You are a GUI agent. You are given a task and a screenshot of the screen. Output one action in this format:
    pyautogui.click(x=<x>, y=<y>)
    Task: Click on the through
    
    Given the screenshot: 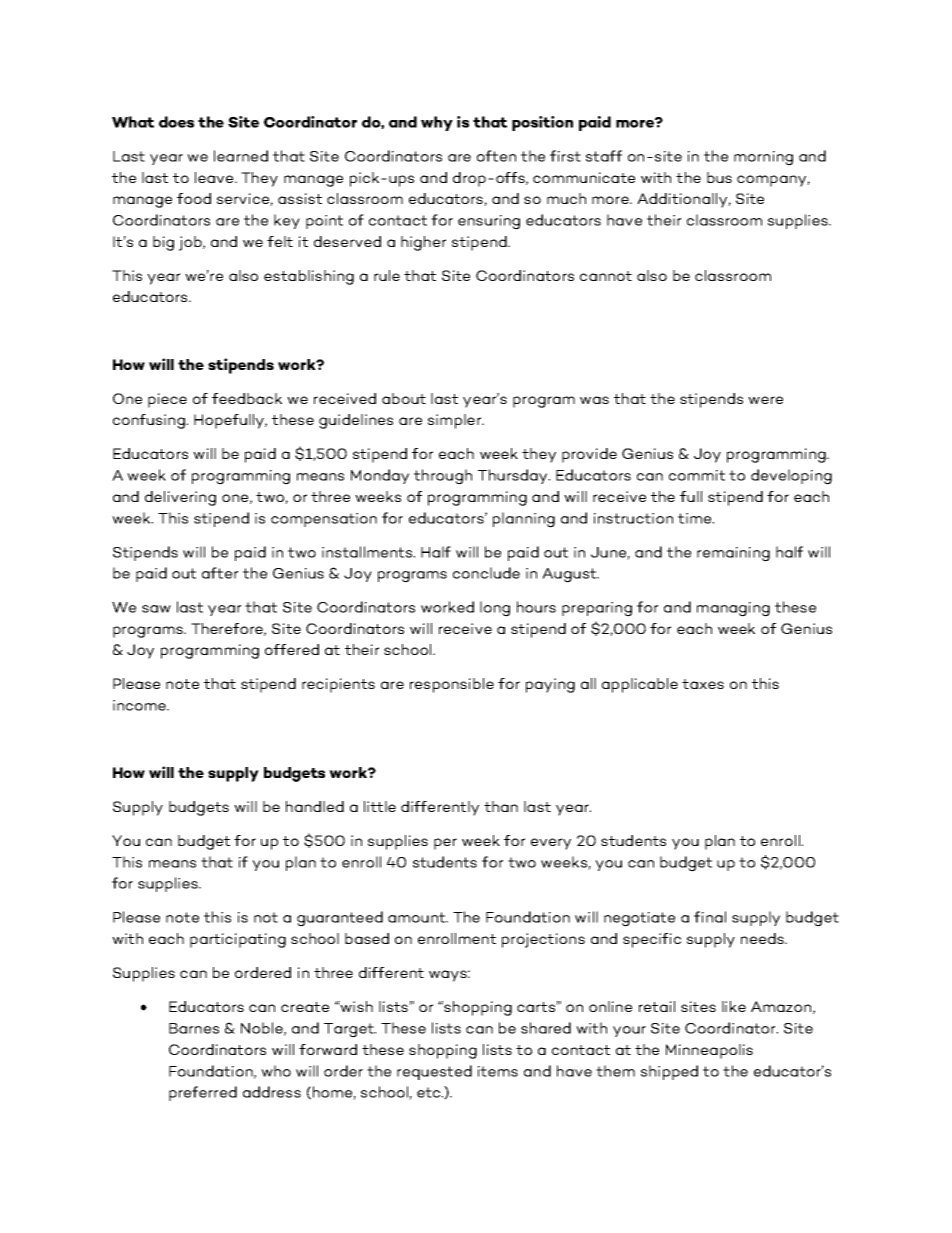 What is the action you would take?
    pyautogui.click(x=443, y=477)
